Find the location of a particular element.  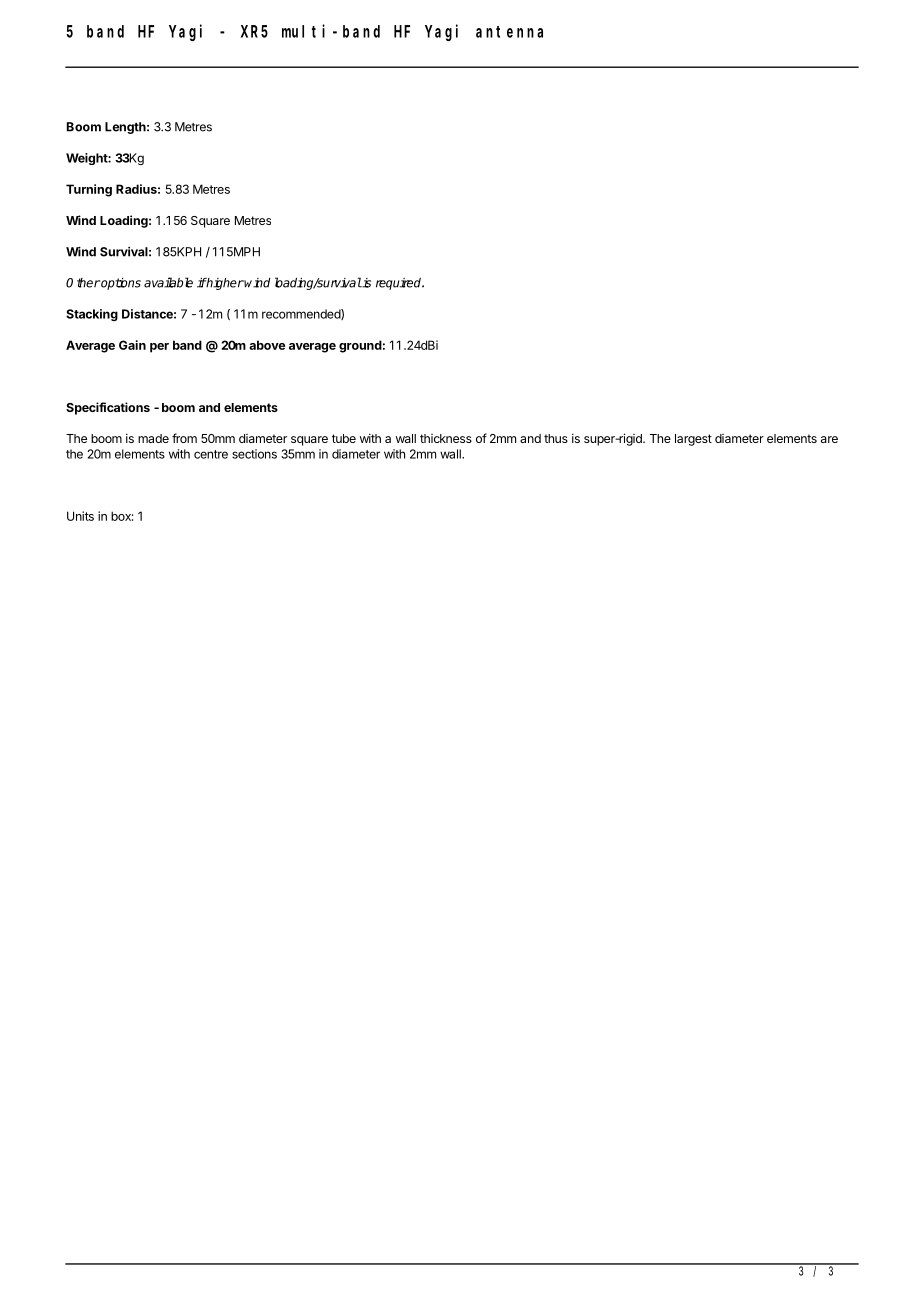

largest is located at coordinates (693, 440).
